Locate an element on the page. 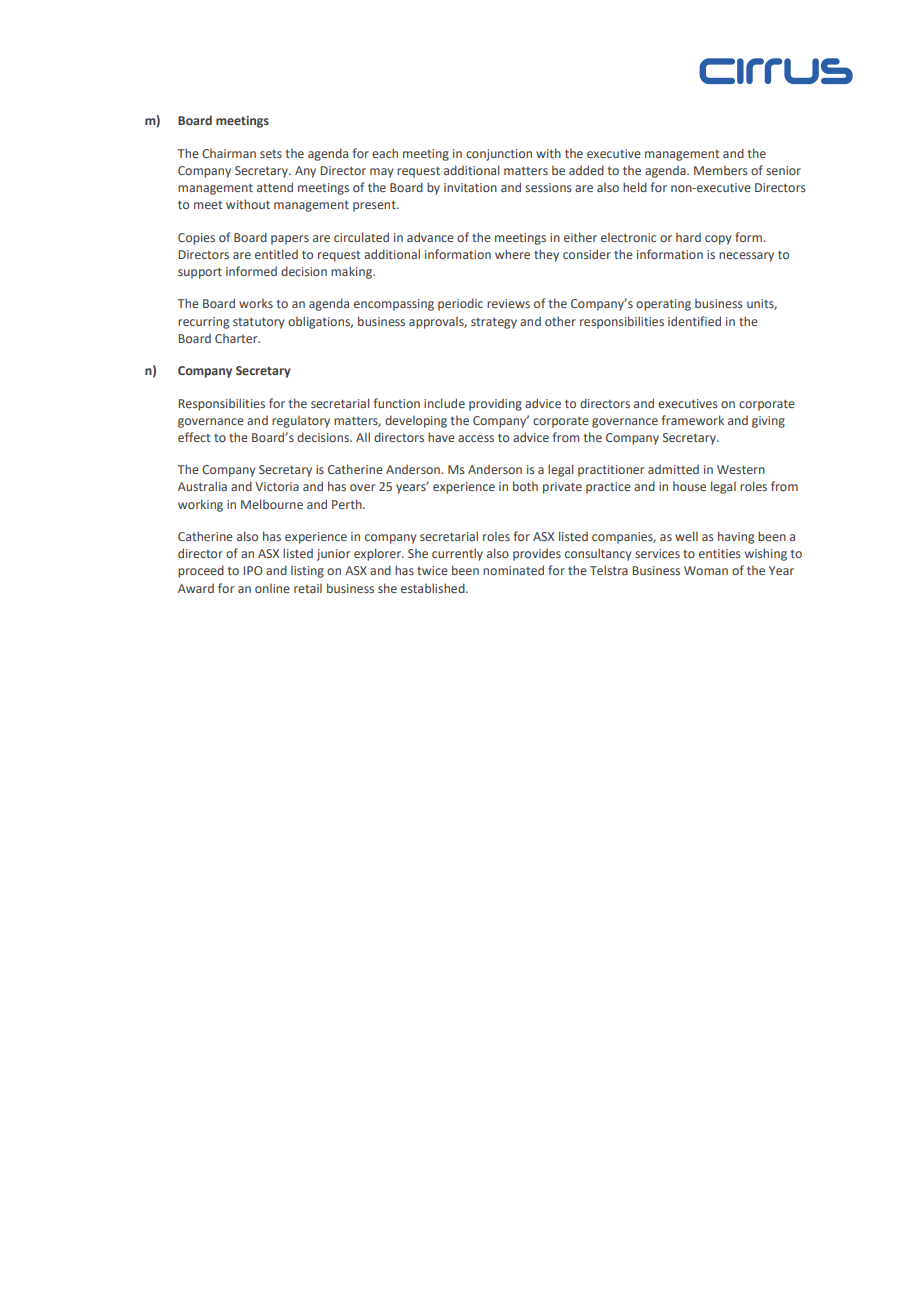 The width and height of the document is (924, 1308). identified is located at coordinates (694, 321).
